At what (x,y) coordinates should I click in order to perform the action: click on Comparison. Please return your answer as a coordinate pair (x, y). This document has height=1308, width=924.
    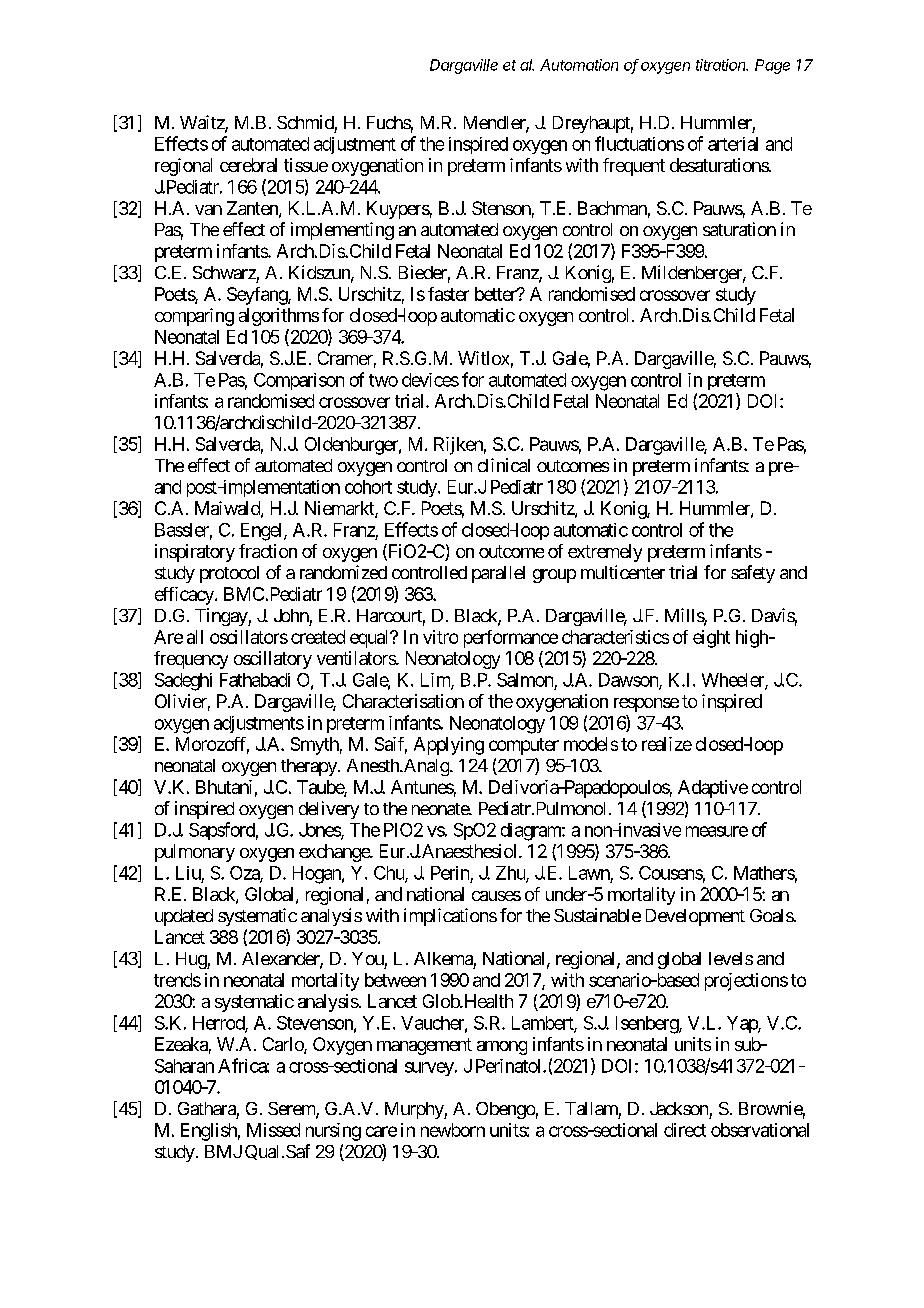
    Looking at the image, I should click on (299, 381).
